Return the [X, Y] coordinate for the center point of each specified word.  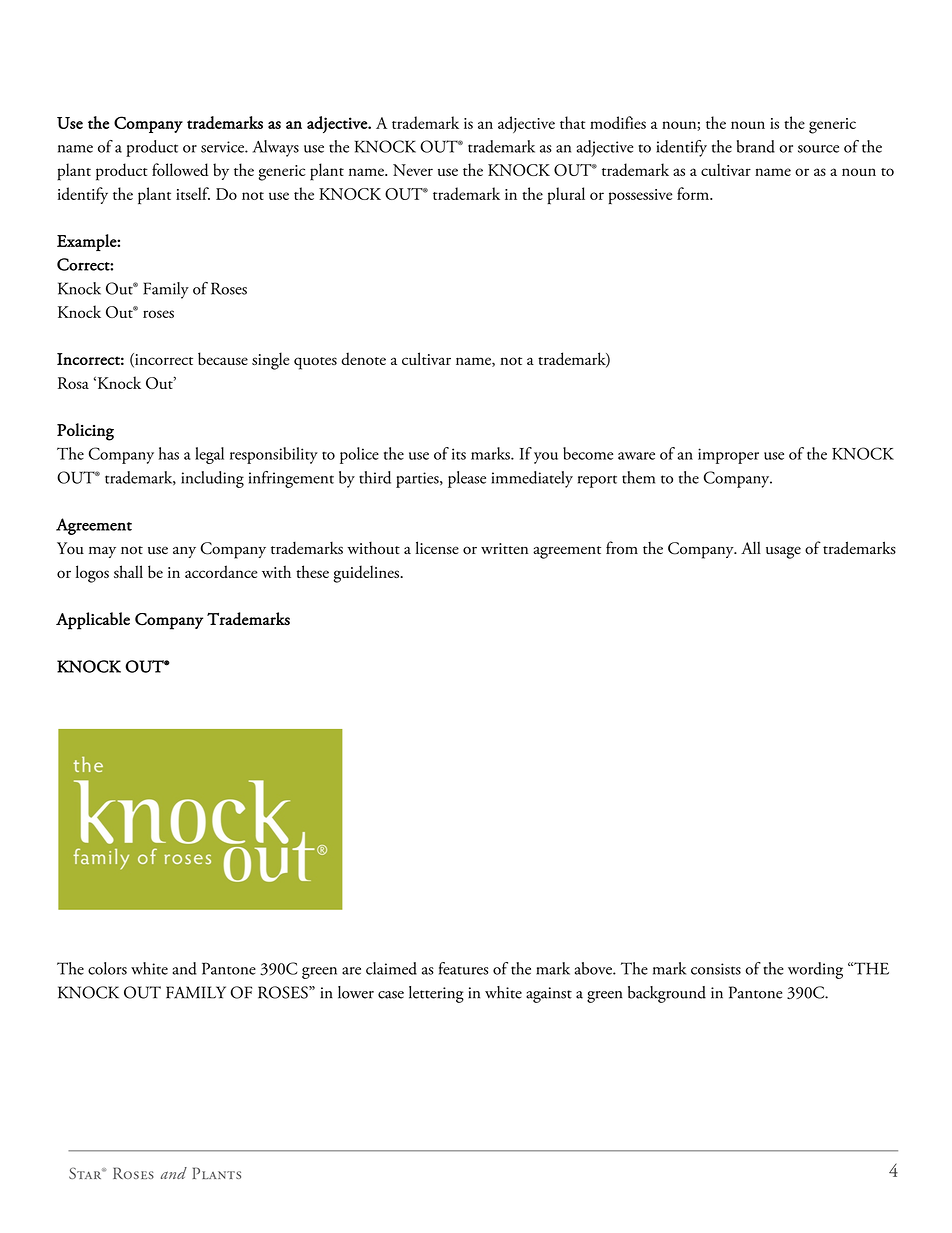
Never [413, 170]
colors [107, 968]
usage [783, 552]
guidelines [367, 574]
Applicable [93, 621]
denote [363, 358]
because [223, 358]
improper [728, 456]
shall [128, 571]
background [667, 994]
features [463, 968]
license [437, 548]
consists [716, 969]
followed [180, 169]
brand [756, 146]
